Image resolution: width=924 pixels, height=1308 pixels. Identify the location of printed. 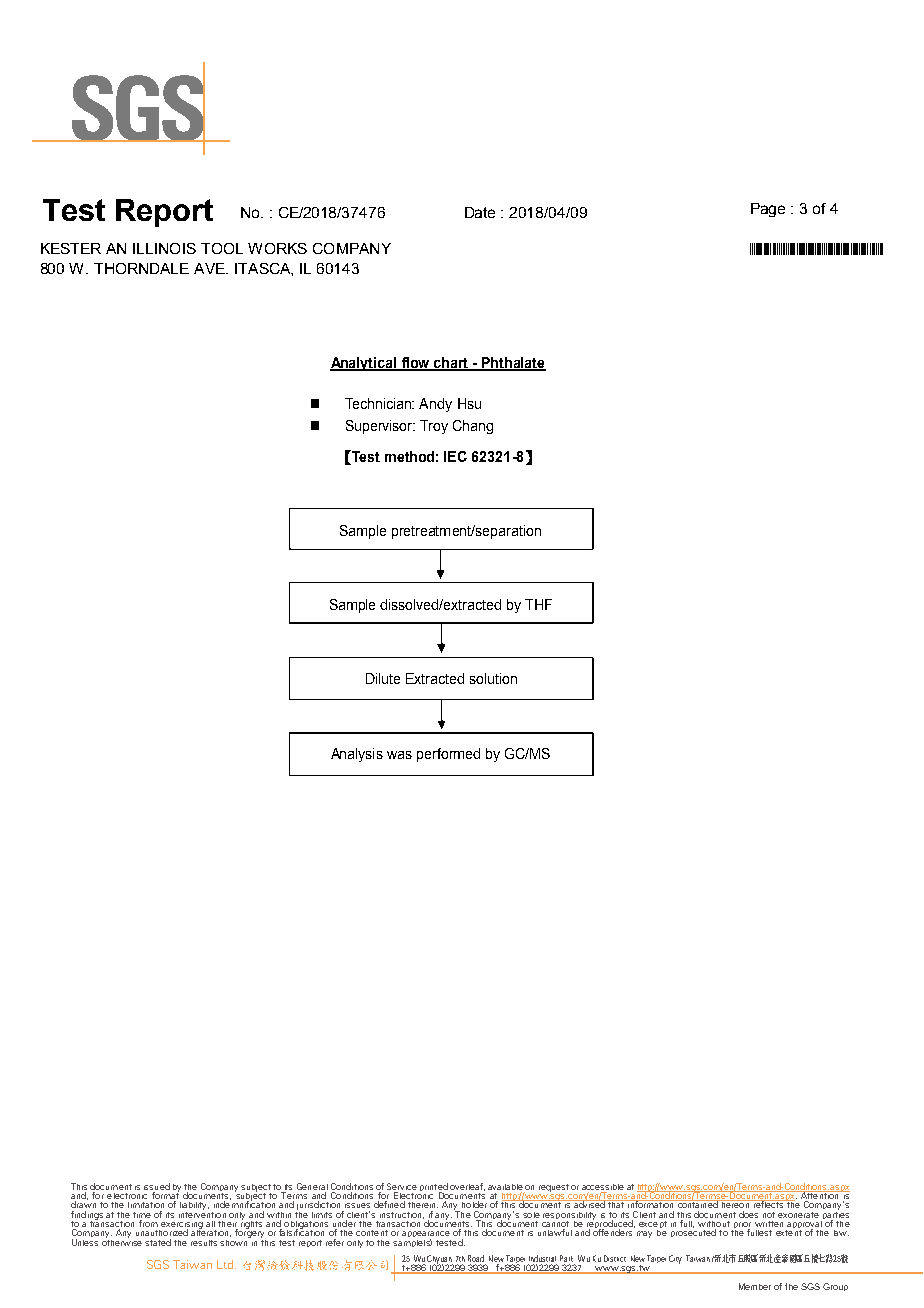
(434, 1188).
